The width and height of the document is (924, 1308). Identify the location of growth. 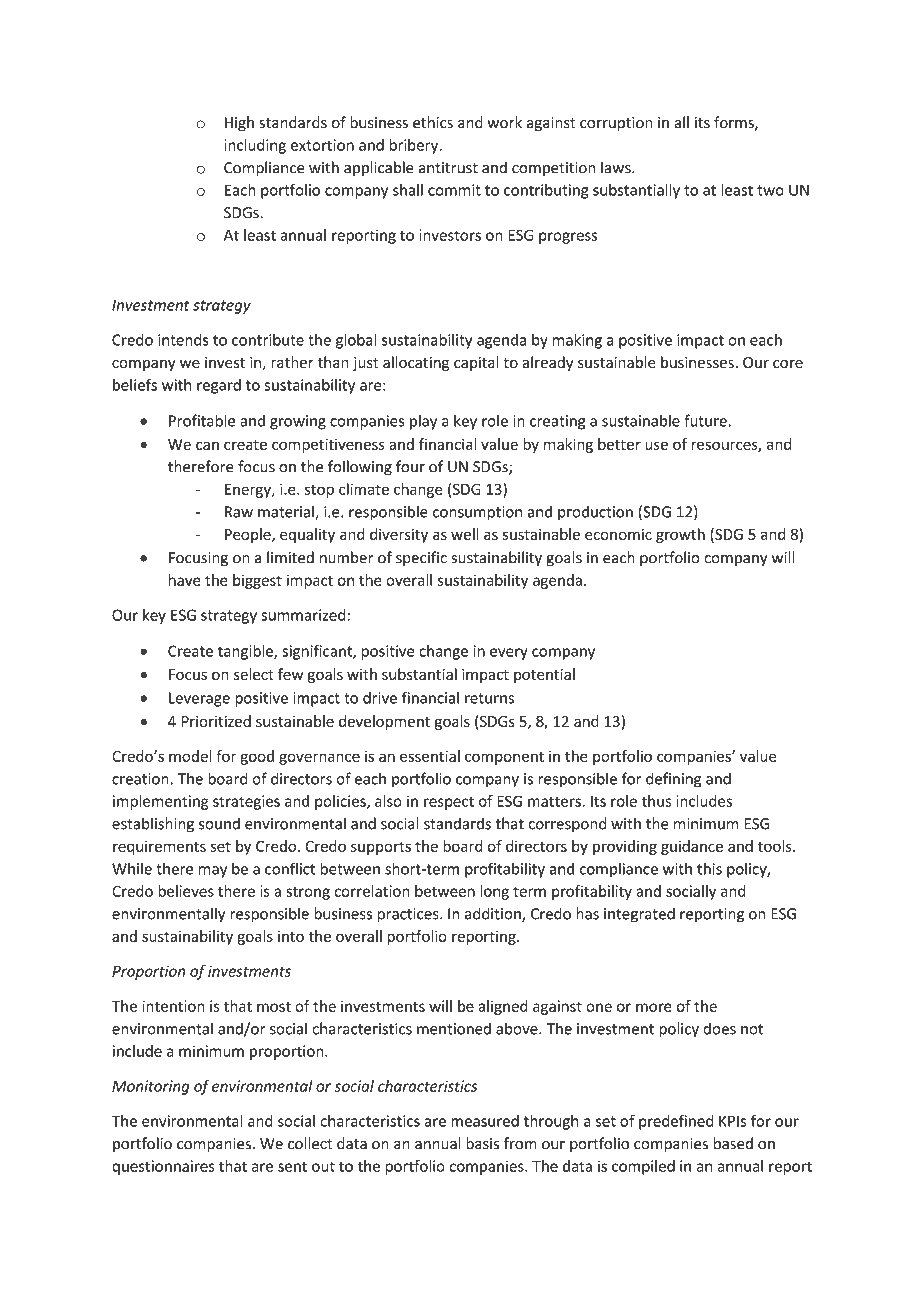
(680, 535).
